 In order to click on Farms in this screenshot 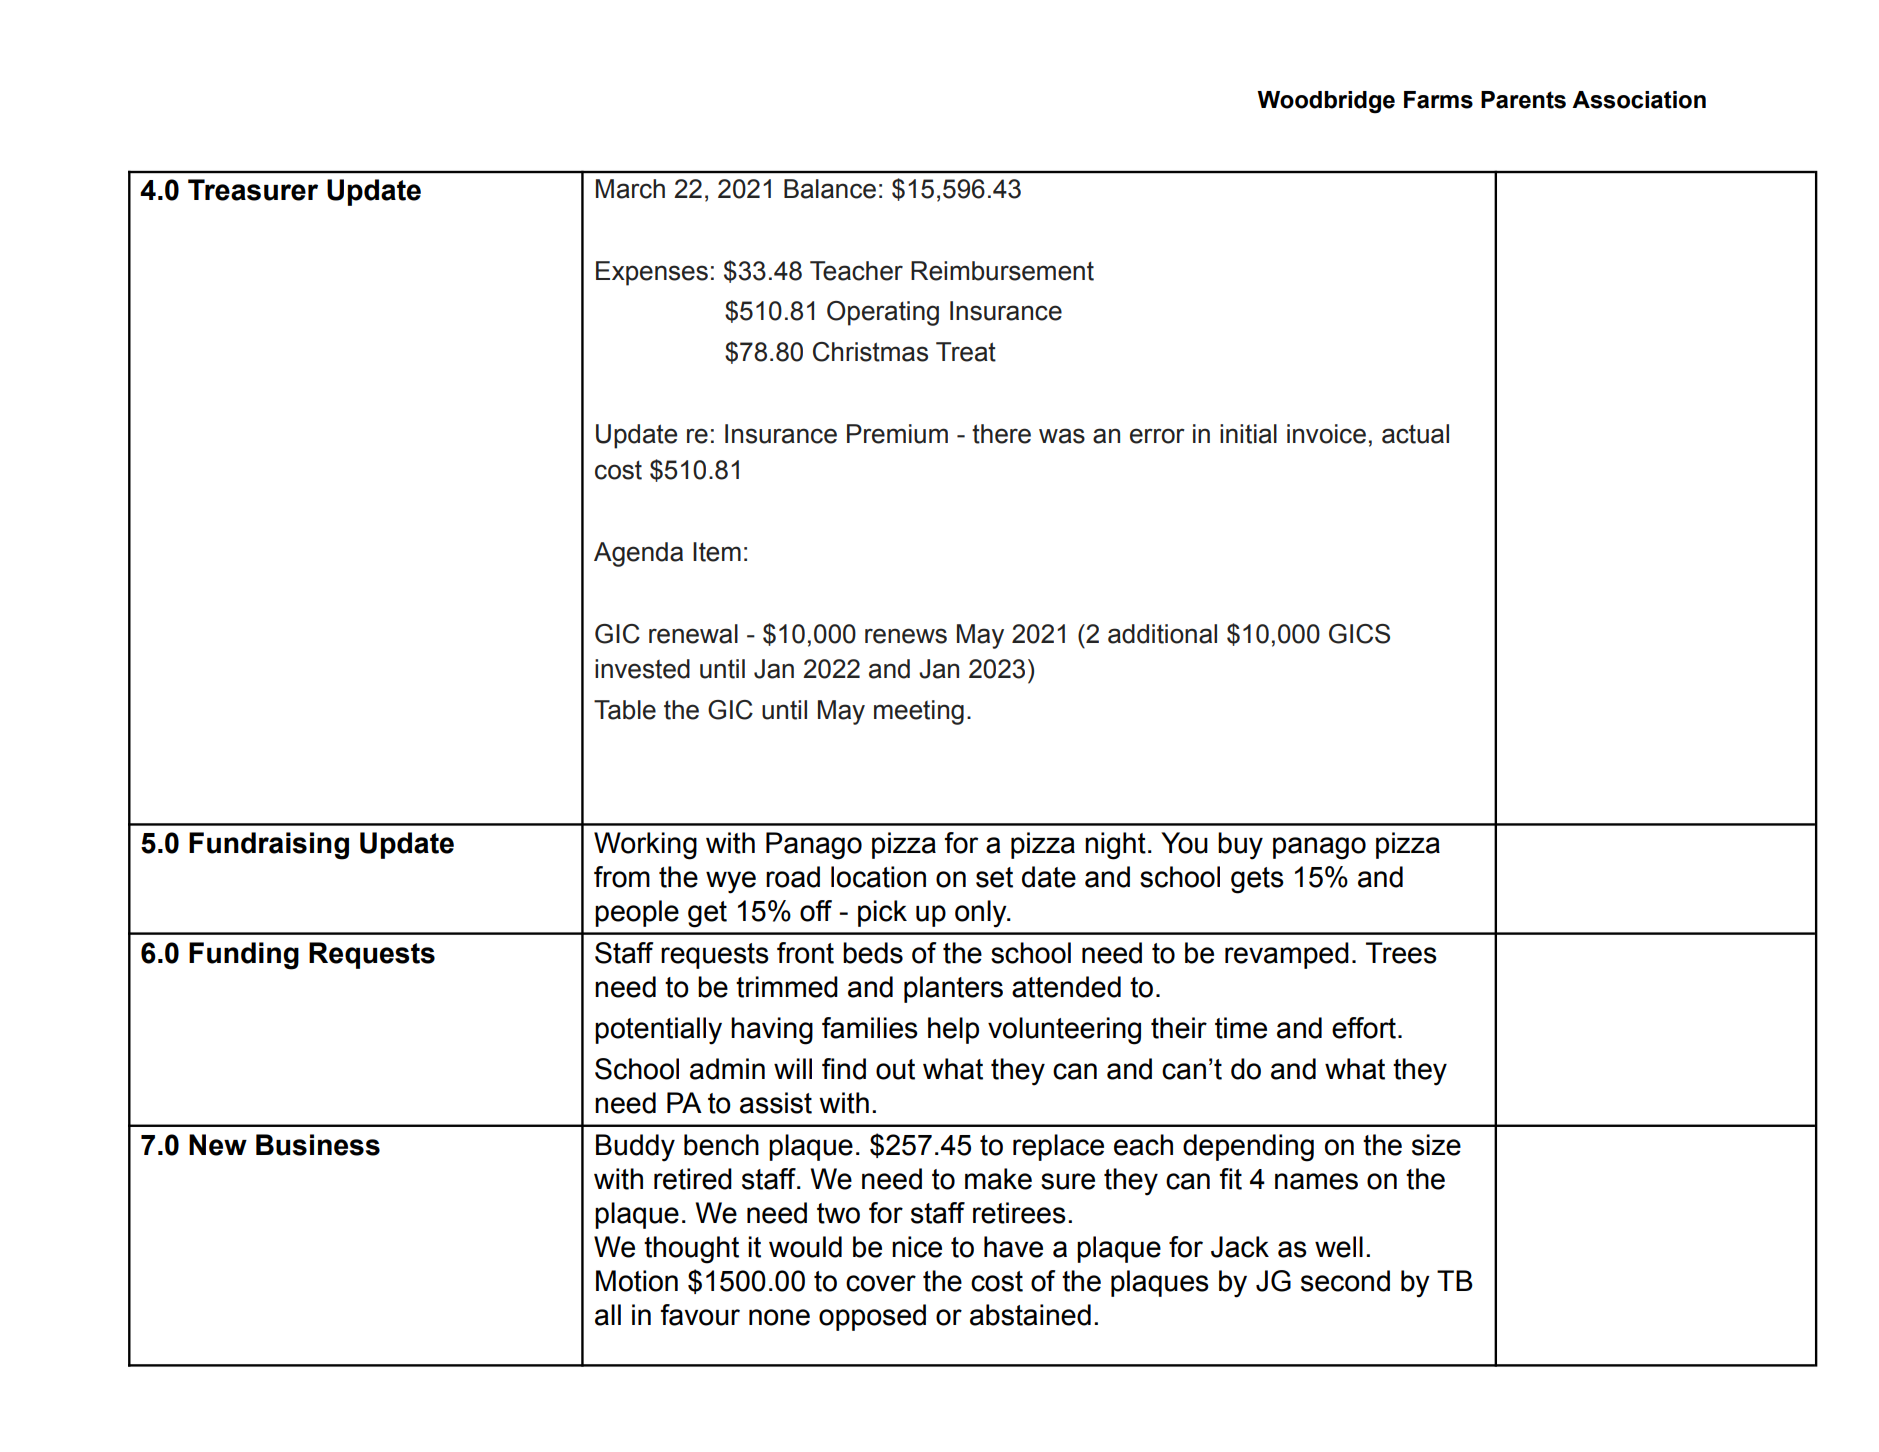, I will do `click(1438, 100)`.
